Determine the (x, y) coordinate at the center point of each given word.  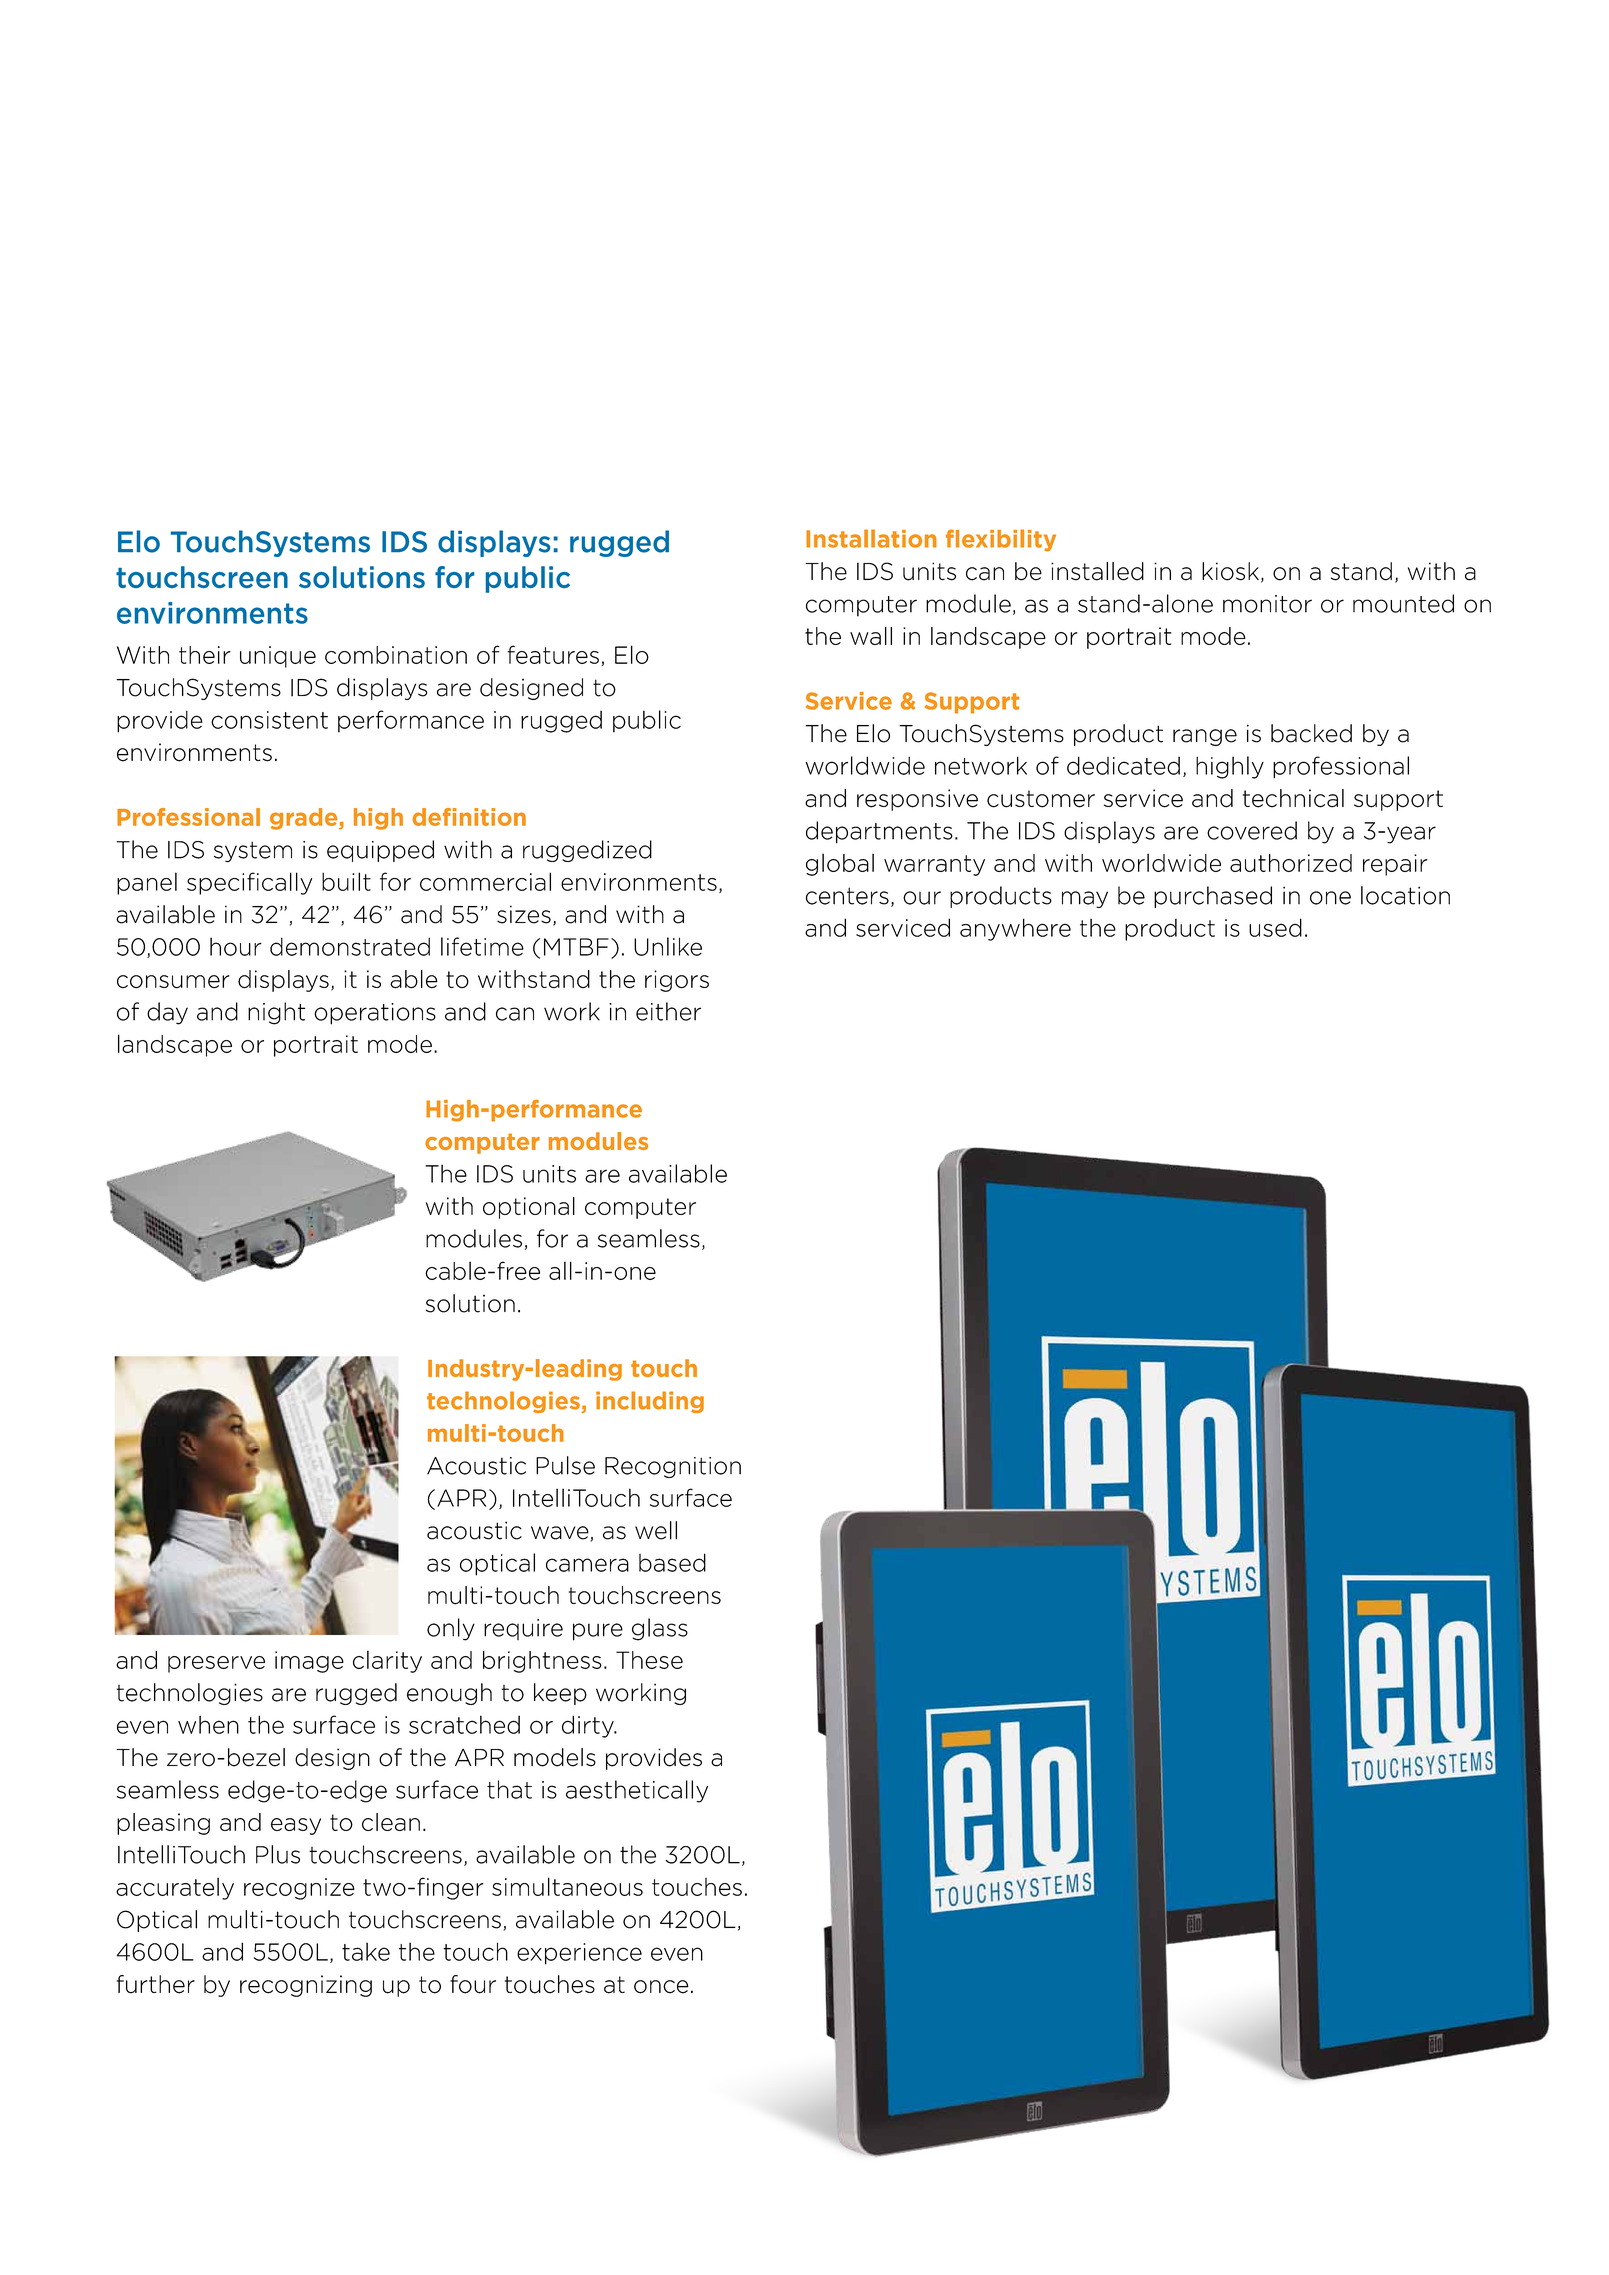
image (309, 1662)
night (277, 1013)
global (840, 864)
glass (660, 1629)
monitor (1267, 604)
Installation (871, 538)
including (650, 1402)
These (649, 1660)
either (668, 1011)
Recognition (673, 1467)
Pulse (565, 1465)
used (1275, 927)
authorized (1291, 863)
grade (305, 819)
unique (278, 657)
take (366, 1951)
